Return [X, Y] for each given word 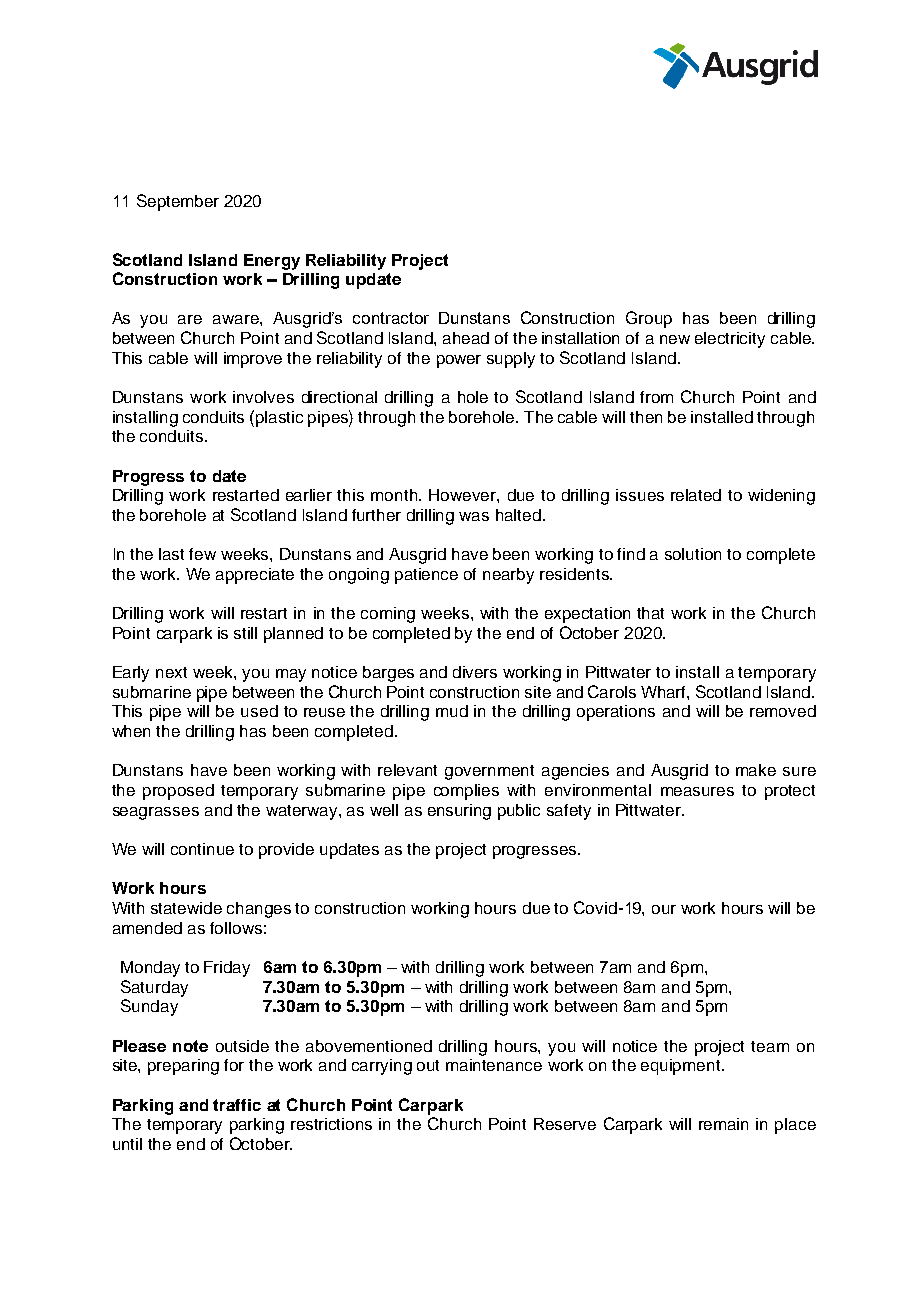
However [463, 495]
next [171, 672]
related [696, 495]
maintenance [494, 1065]
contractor [391, 318]
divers [475, 672]
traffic [237, 1105]
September [178, 202]
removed [783, 711]
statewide [186, 908]
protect [790, 792]
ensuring [459, 812]
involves [263, 397]
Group [649, 319]
